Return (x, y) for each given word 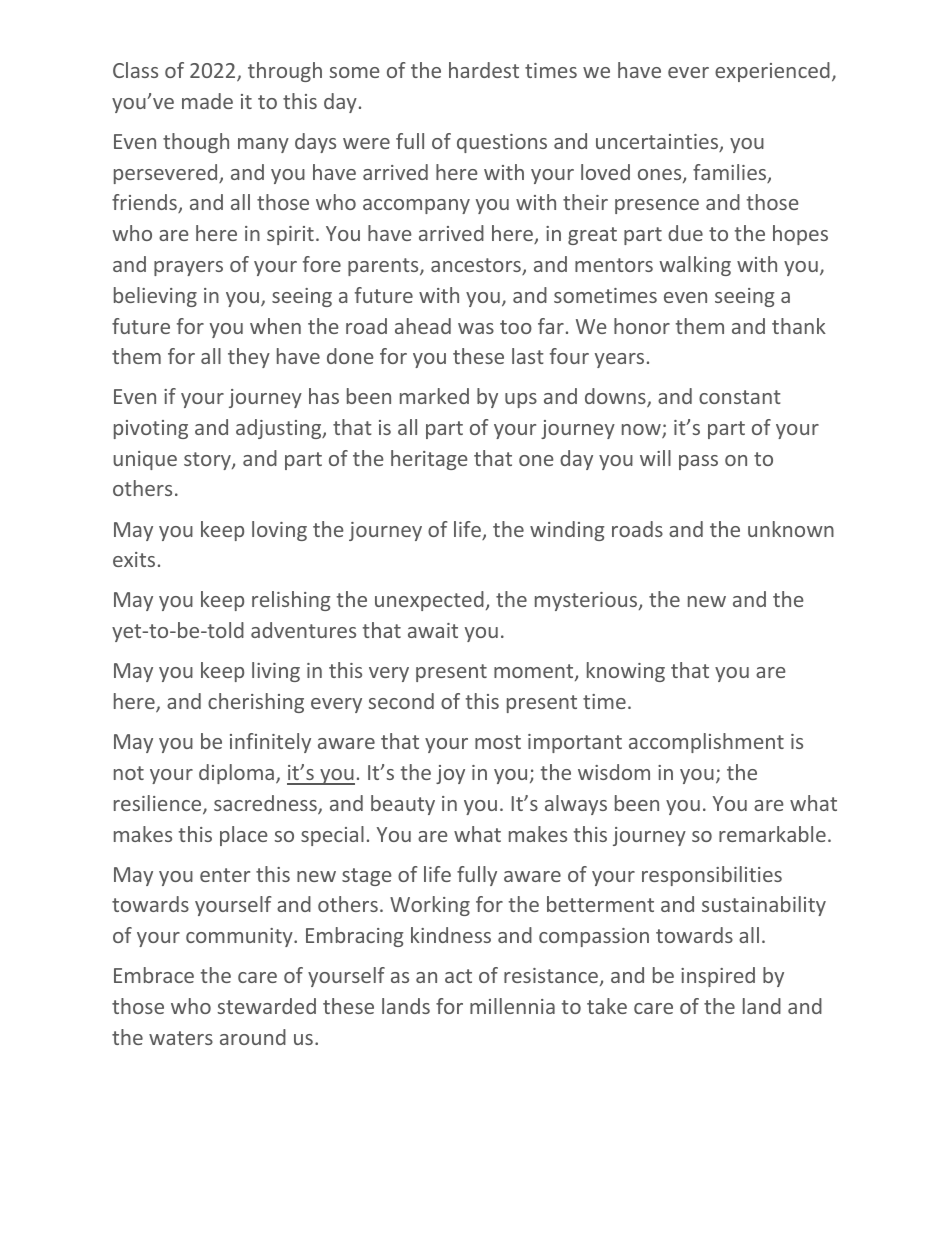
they (249, 358)
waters (181, 1038)
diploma (236, 774)
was (476, 328)
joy (450, 774)
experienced (772, 72)
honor (642, 326)
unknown (791, 529)
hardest (484, 70)
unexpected (429, 601)
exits (134, 559)
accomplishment (706, 743)
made (207, 101)
